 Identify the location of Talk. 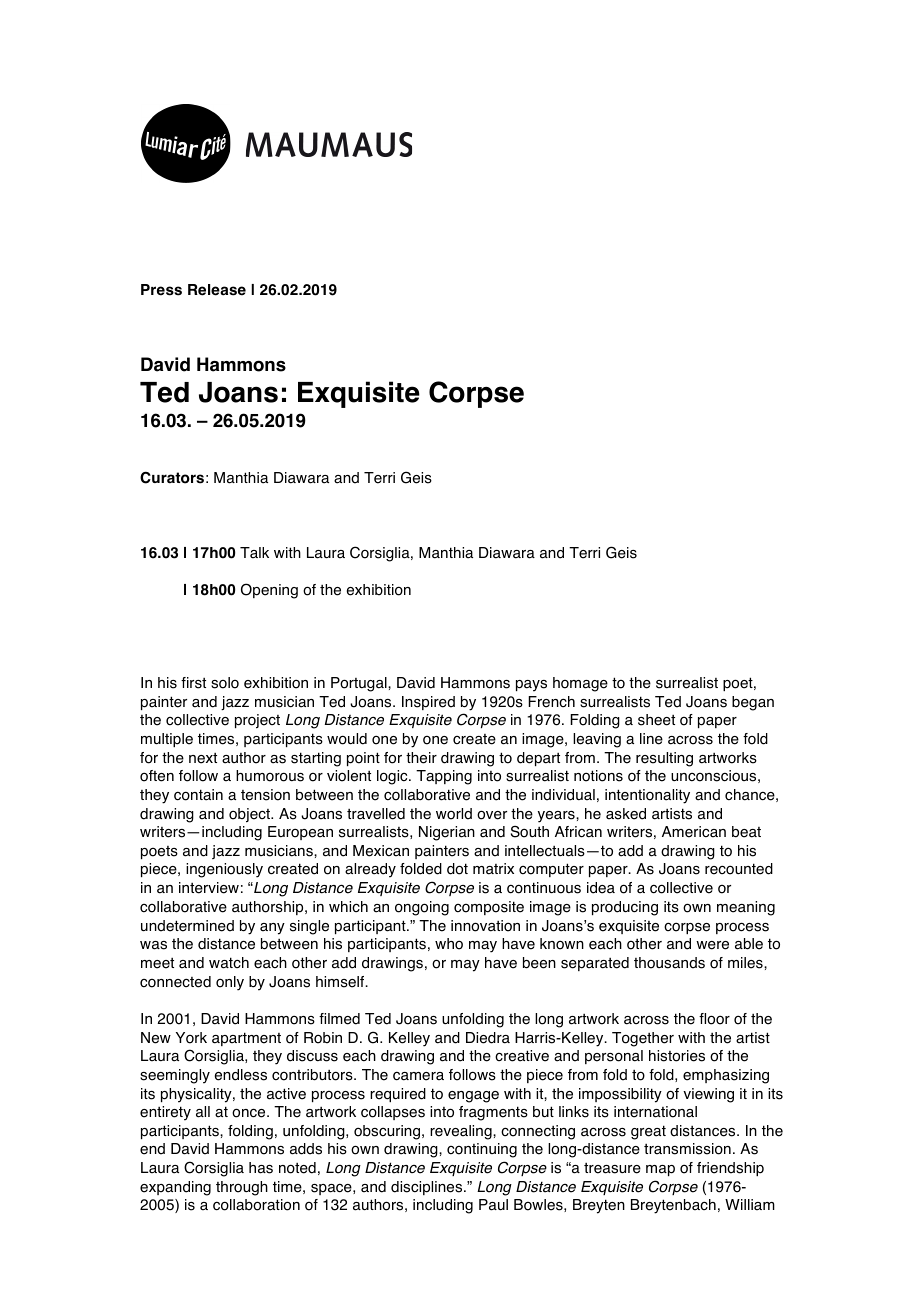
(254, 553).
